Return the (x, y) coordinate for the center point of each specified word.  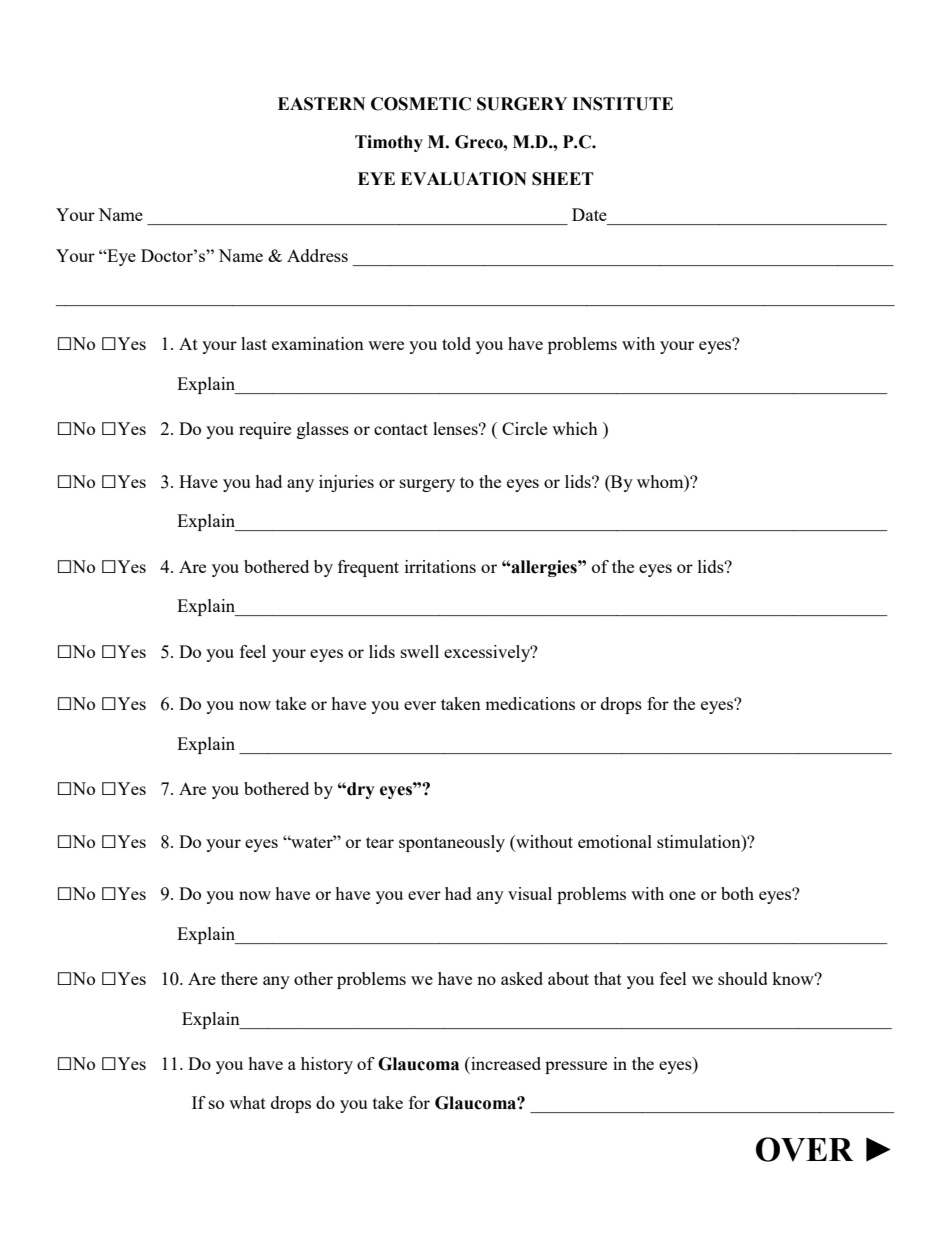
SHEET (563, 179)
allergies (544, 568)
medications (530, 703)
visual (530, 893)
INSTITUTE (622, 104)
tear (380, 842)
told (456, 343)
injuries (346, 483)
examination (318, 343)
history (327, 1065)
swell (420, 651)
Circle (524, 428)
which (575, 428)
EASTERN (321, 104)
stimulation (700, 841)
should (743, 978)
